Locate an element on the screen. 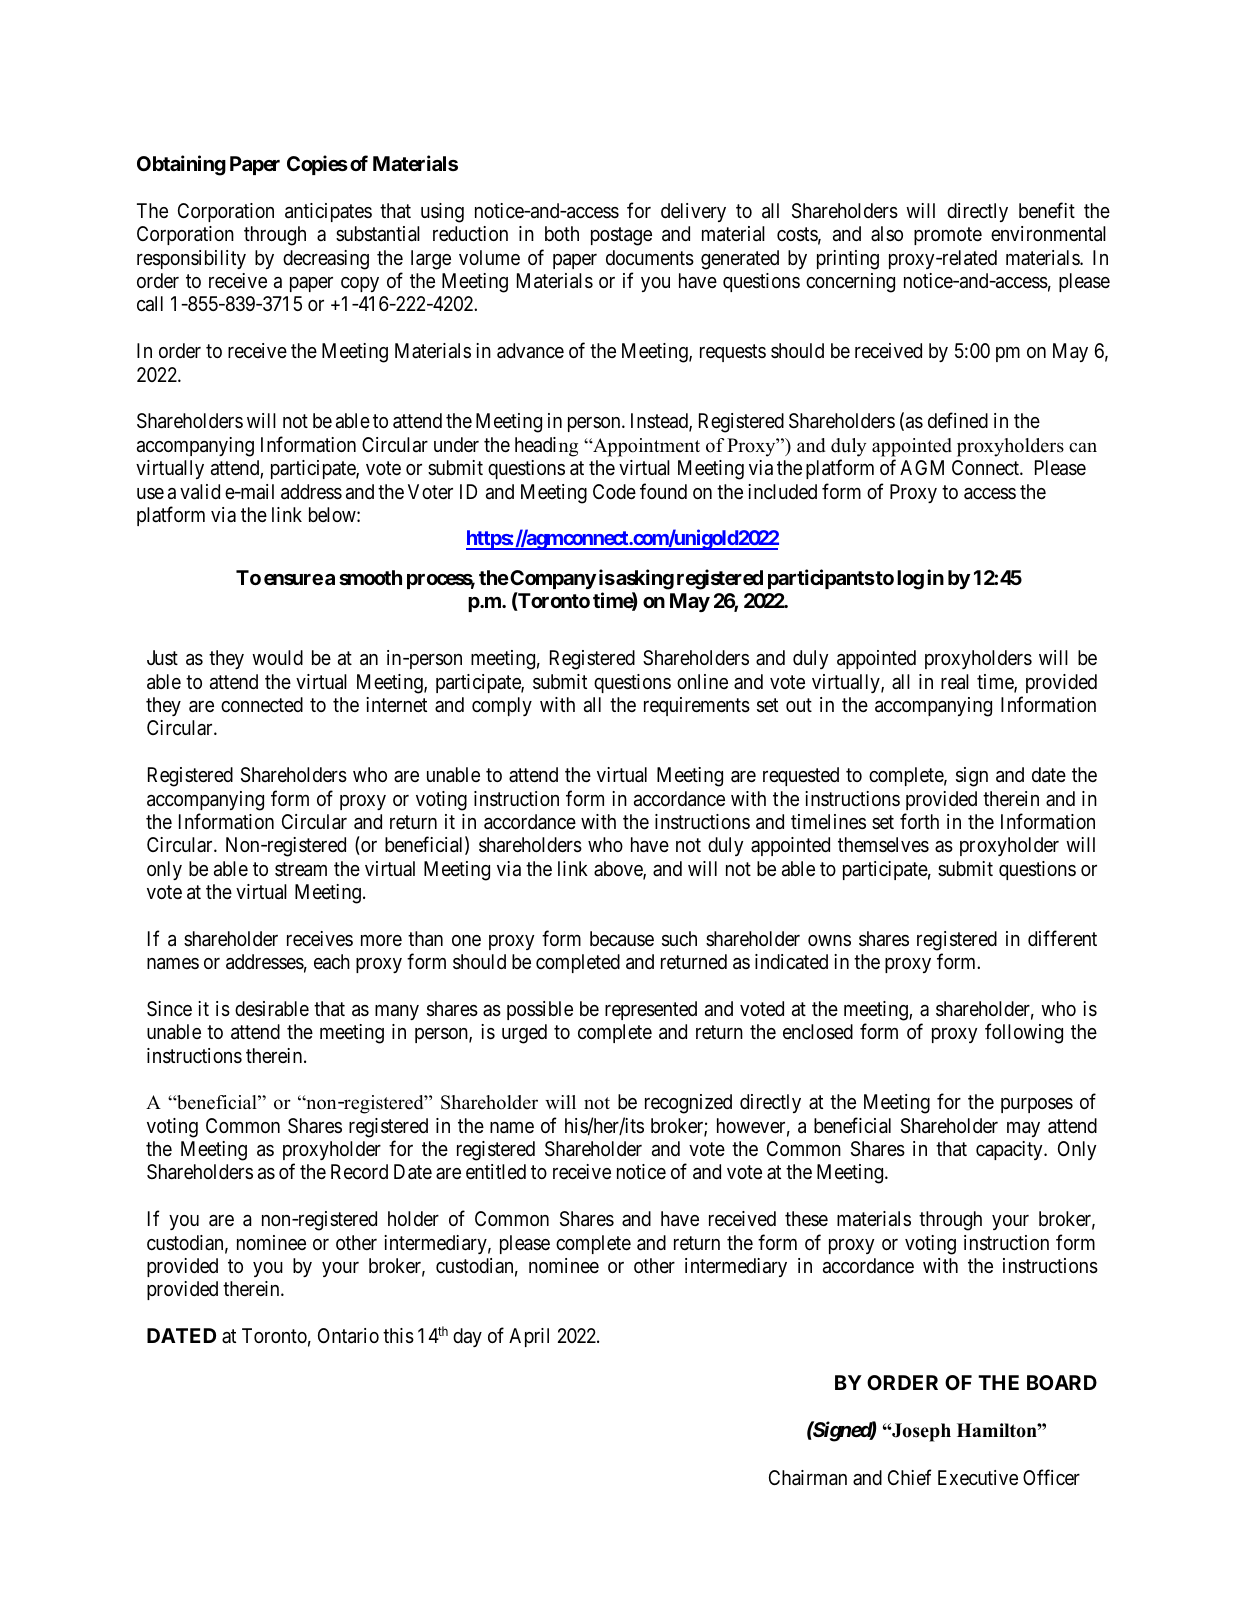 Image resolution: width=1243 pixels, height=1609 pixels. following is located at coordinates (1024, 1033).
